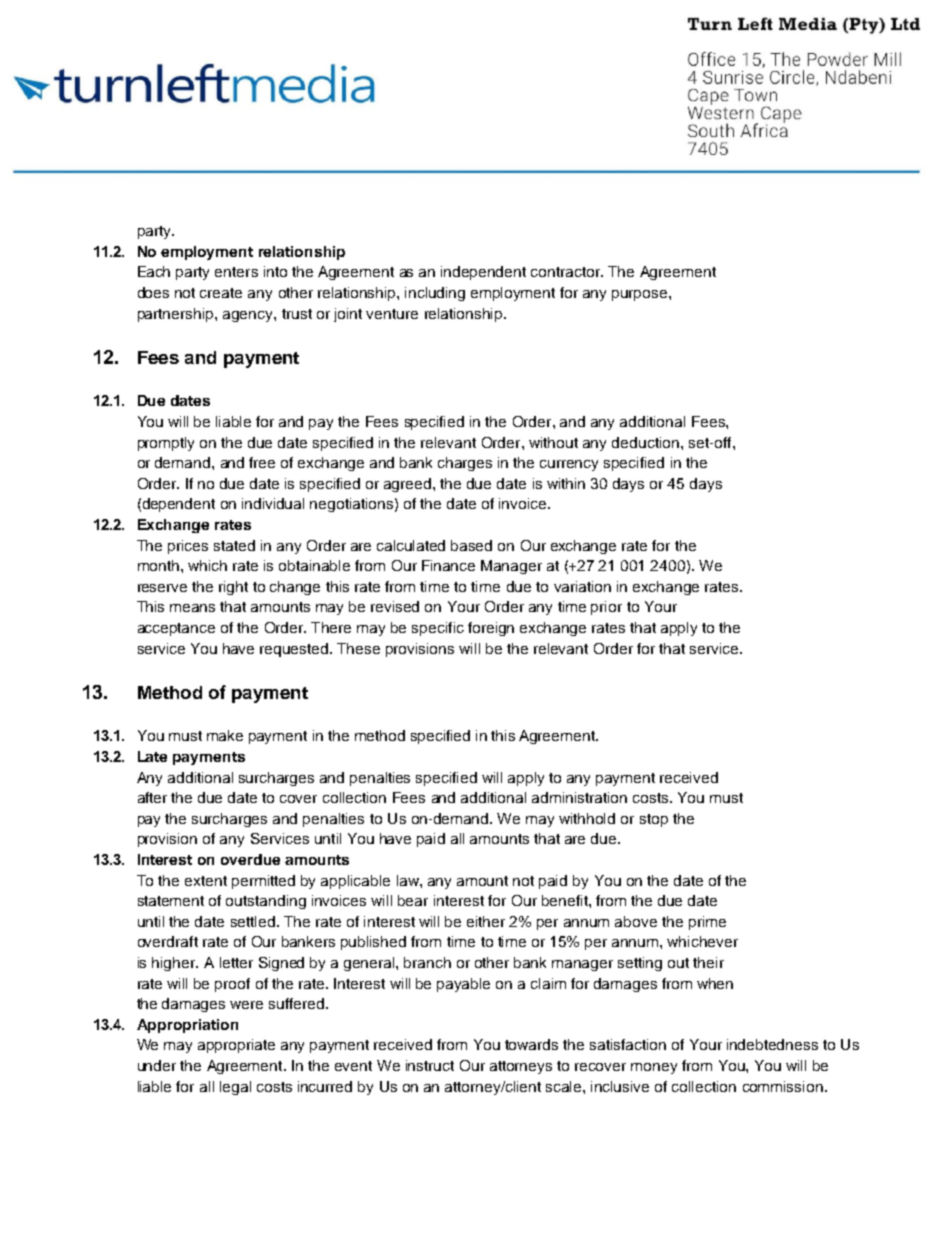 The image size is (952, 1233). What do you see at coordinates (606, 608) in the screenshot?
I see `prior` at bounding box center [606, 608].
